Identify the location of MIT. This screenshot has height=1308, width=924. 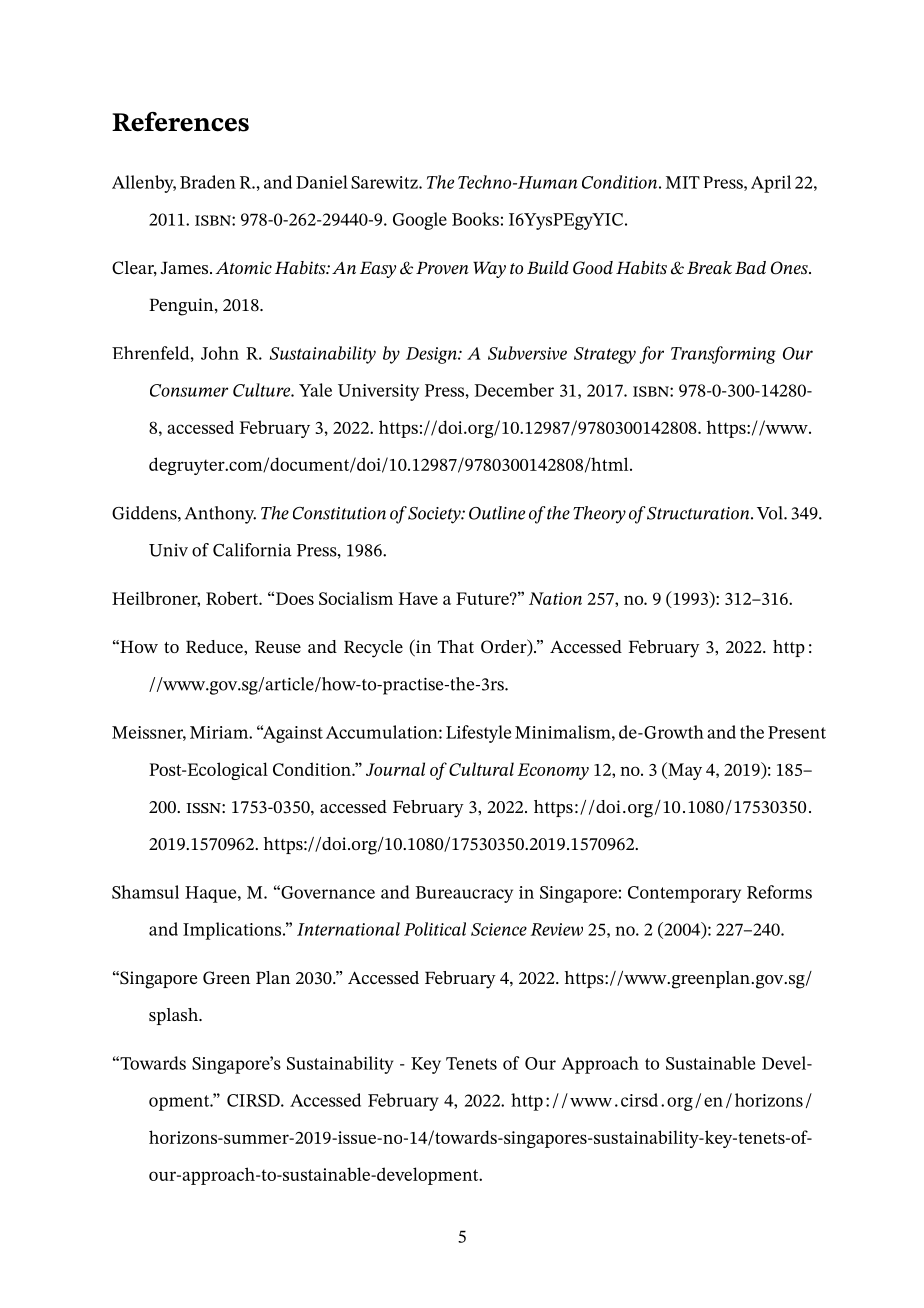
(683, 182).
